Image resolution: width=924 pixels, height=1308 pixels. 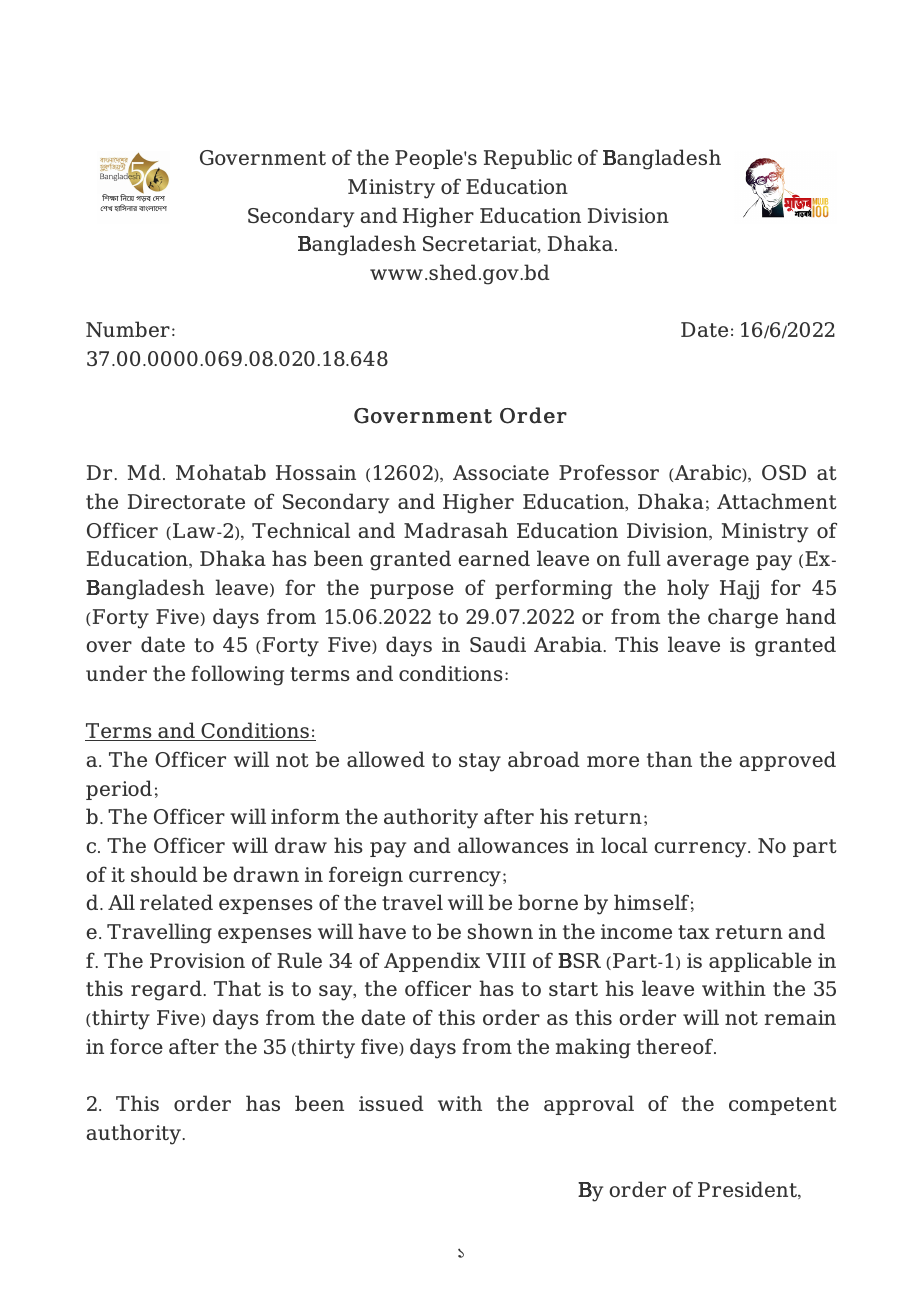 I want to click on Attachment, so click(x=777, y=501).
